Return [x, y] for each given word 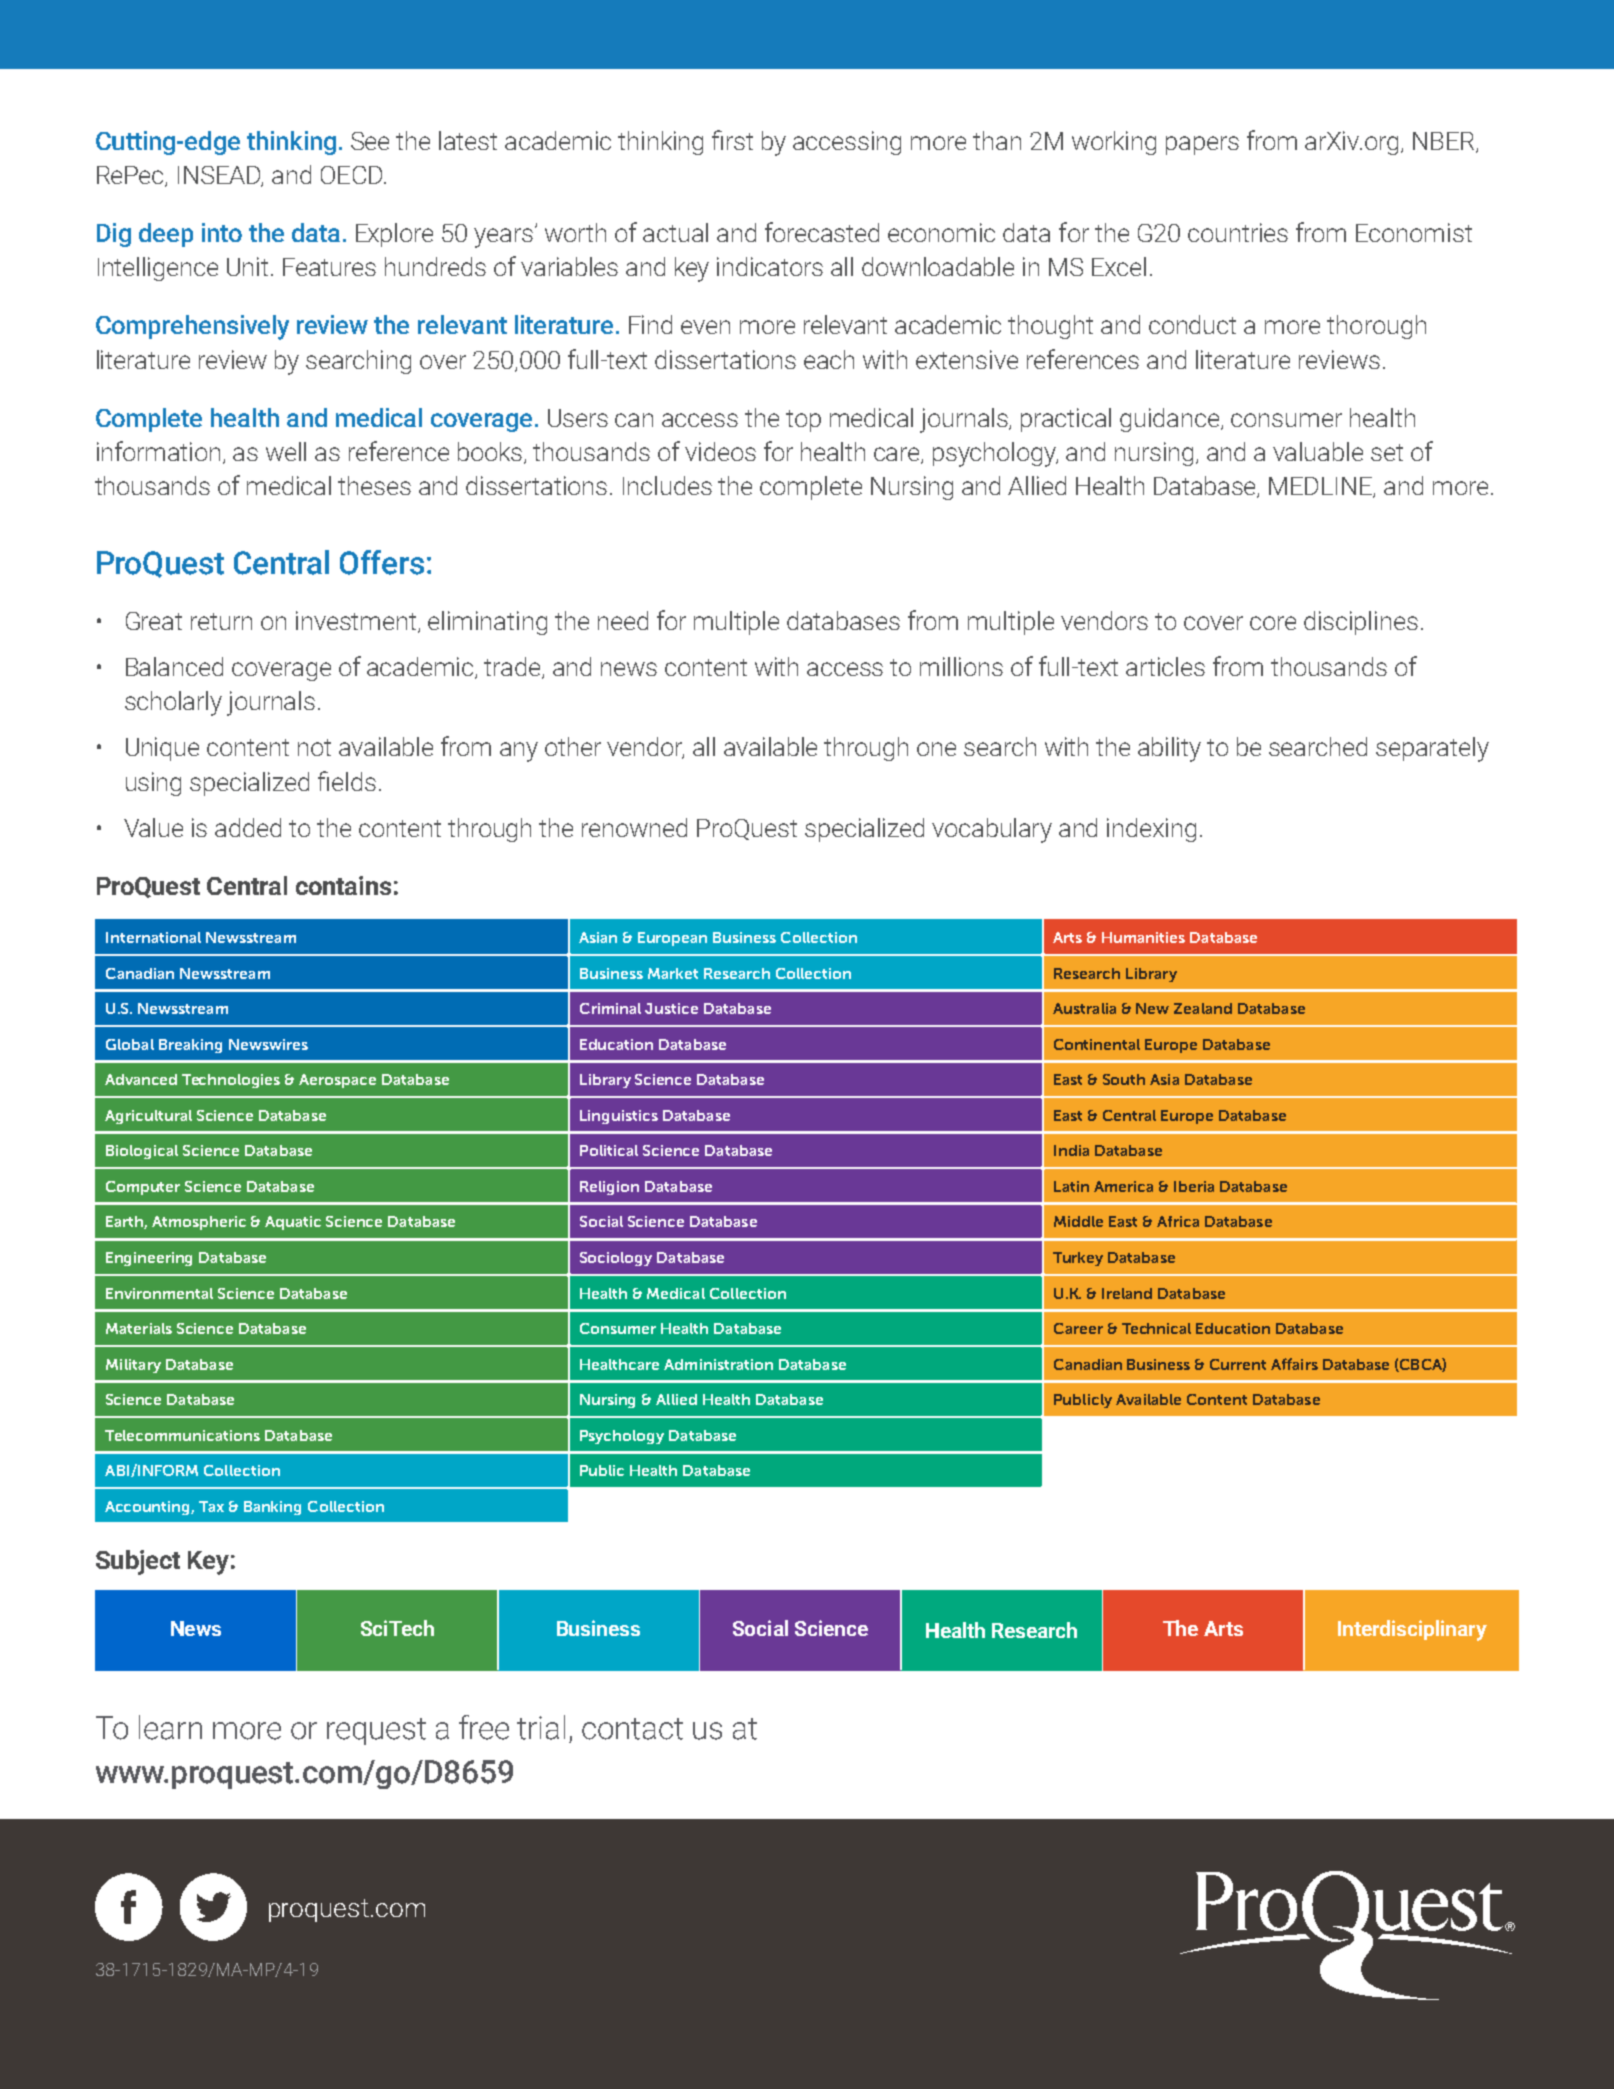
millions [961, 666]
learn [170, 1727]
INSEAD [220, 176]
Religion [609, 1188]
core [1273, 623]
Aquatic [293, 1223]
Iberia [1194, 1186]
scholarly [173, 703]
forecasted [822, 232]
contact [632, 1729]
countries [1238, 232]
